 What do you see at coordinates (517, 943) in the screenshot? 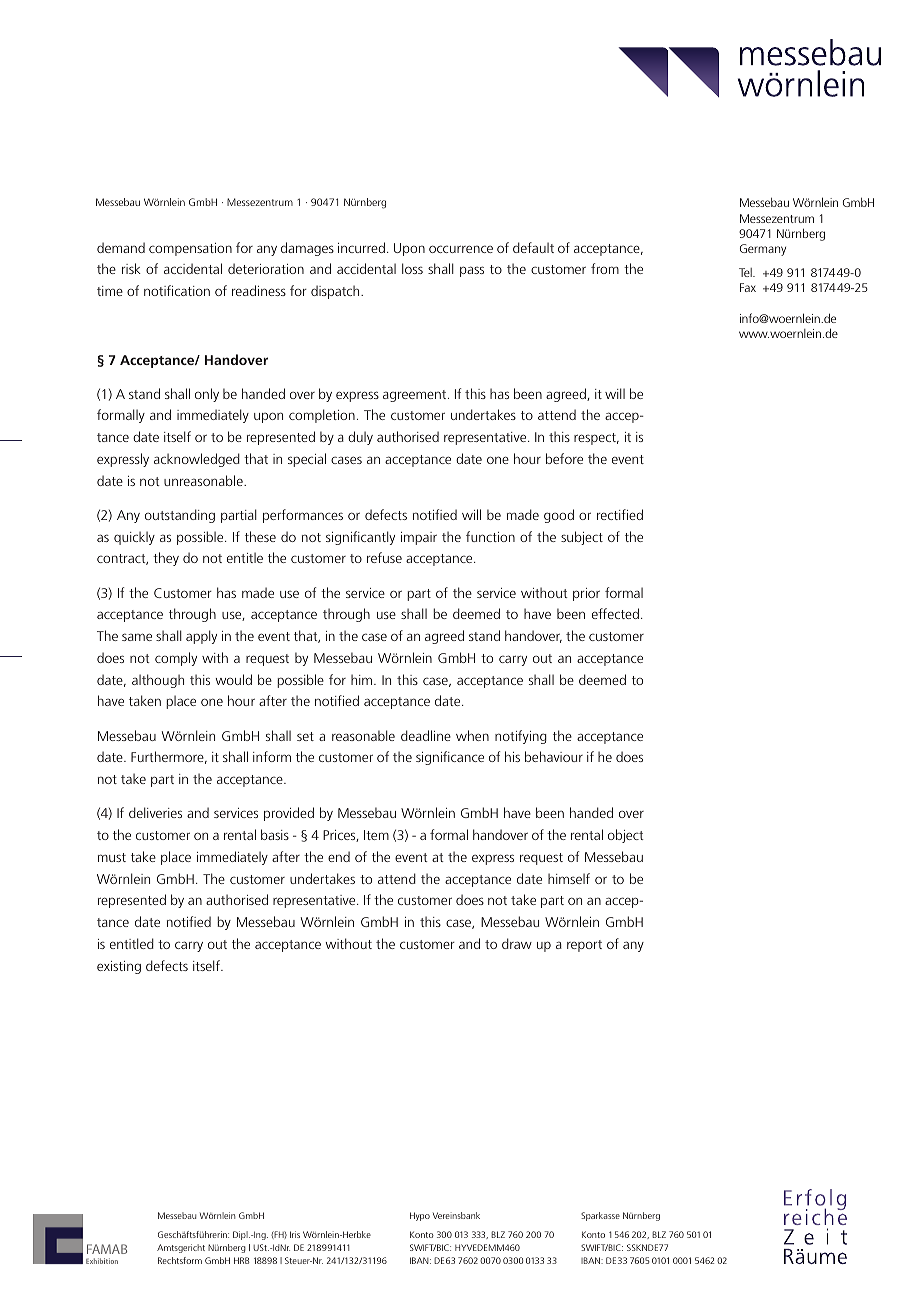
I see `draw` at bounding box center [517, 943].
